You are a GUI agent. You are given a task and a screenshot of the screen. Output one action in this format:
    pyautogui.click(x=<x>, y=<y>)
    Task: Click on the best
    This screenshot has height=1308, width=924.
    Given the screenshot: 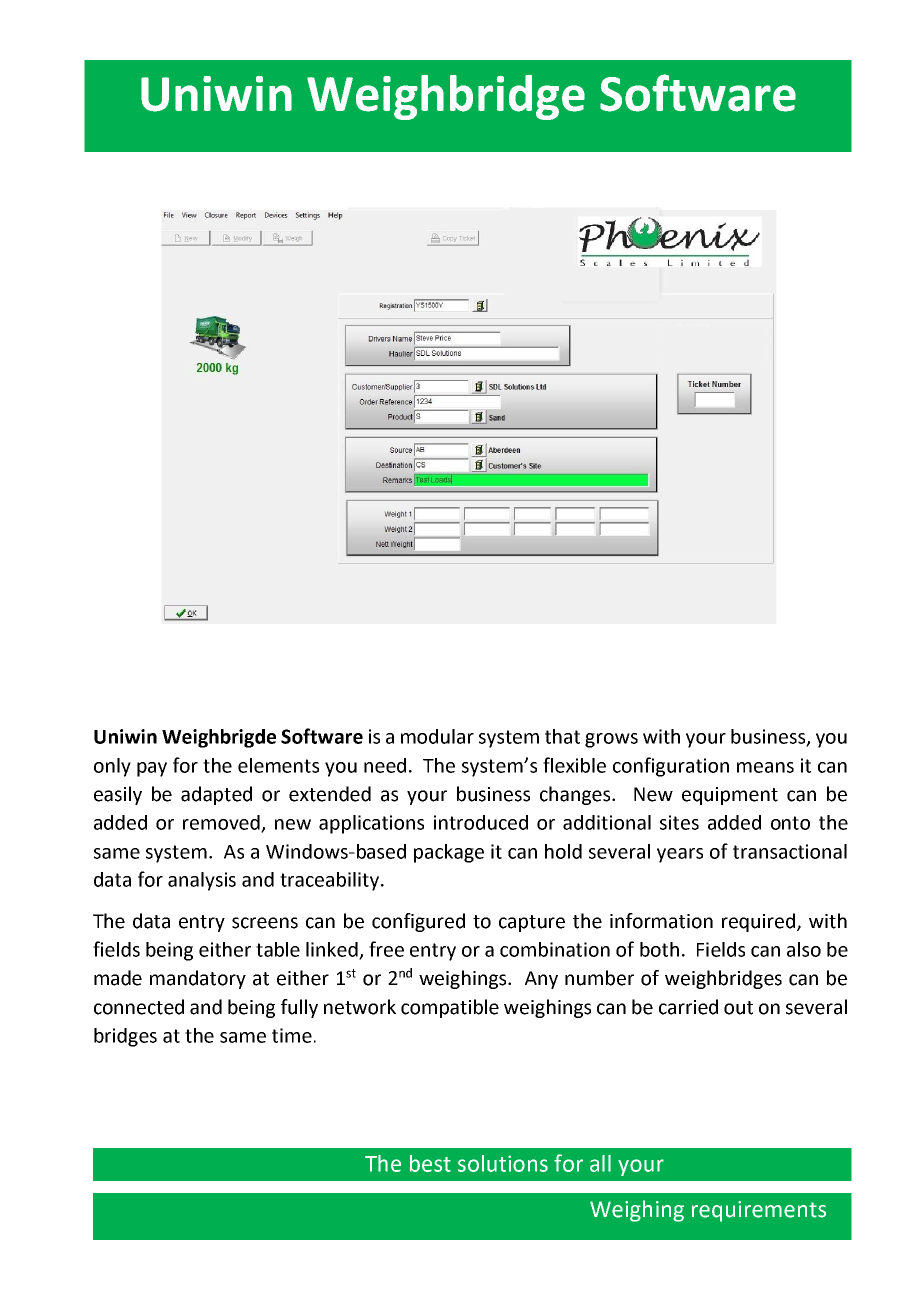 What is the action you would take?
    pyautogui.click(x=430, y=1163)
